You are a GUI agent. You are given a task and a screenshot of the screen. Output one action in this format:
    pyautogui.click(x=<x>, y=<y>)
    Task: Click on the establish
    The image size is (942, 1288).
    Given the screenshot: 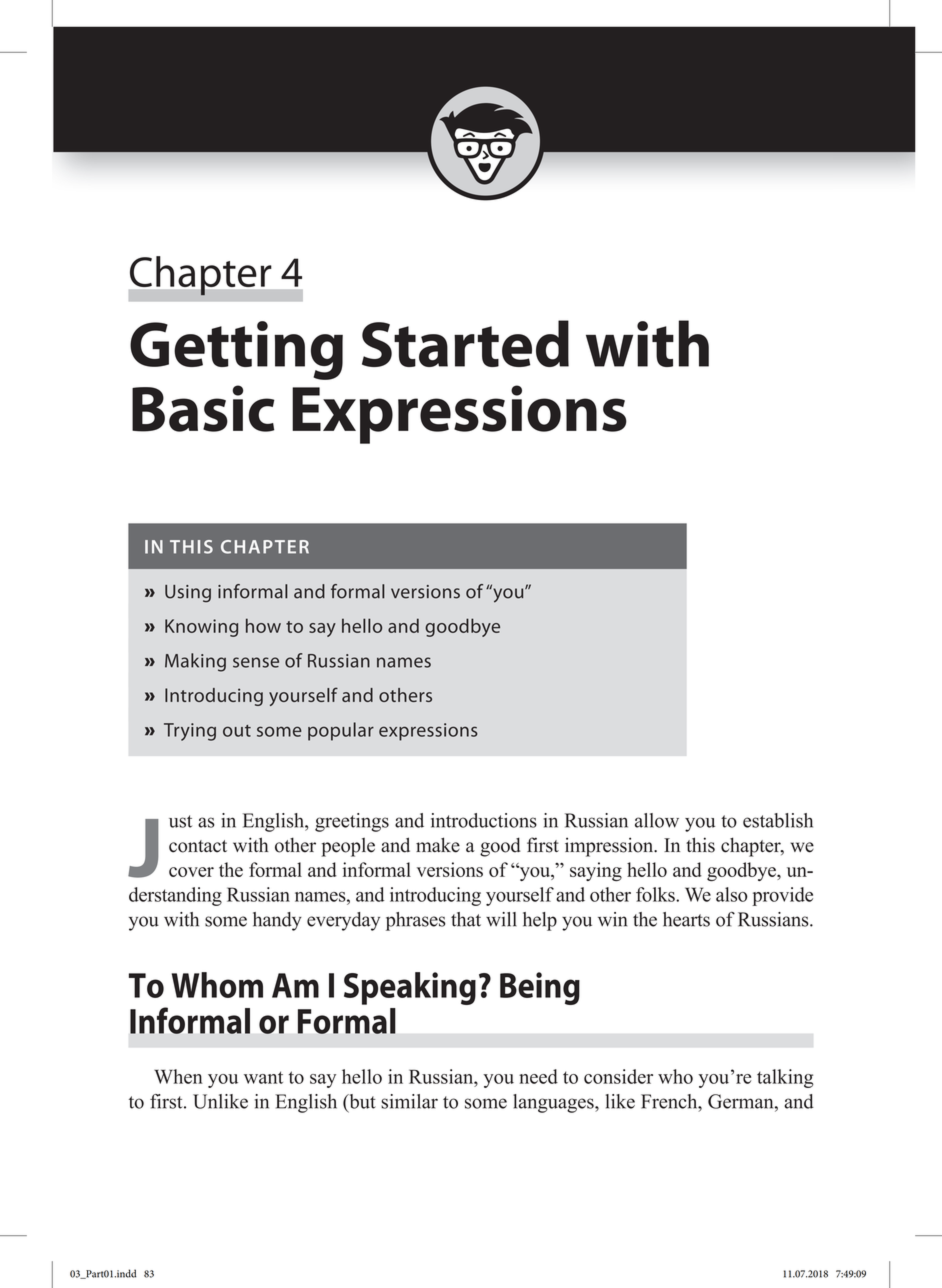 What is the action you would take?
    pyautogui.click(x=778, y=820)
